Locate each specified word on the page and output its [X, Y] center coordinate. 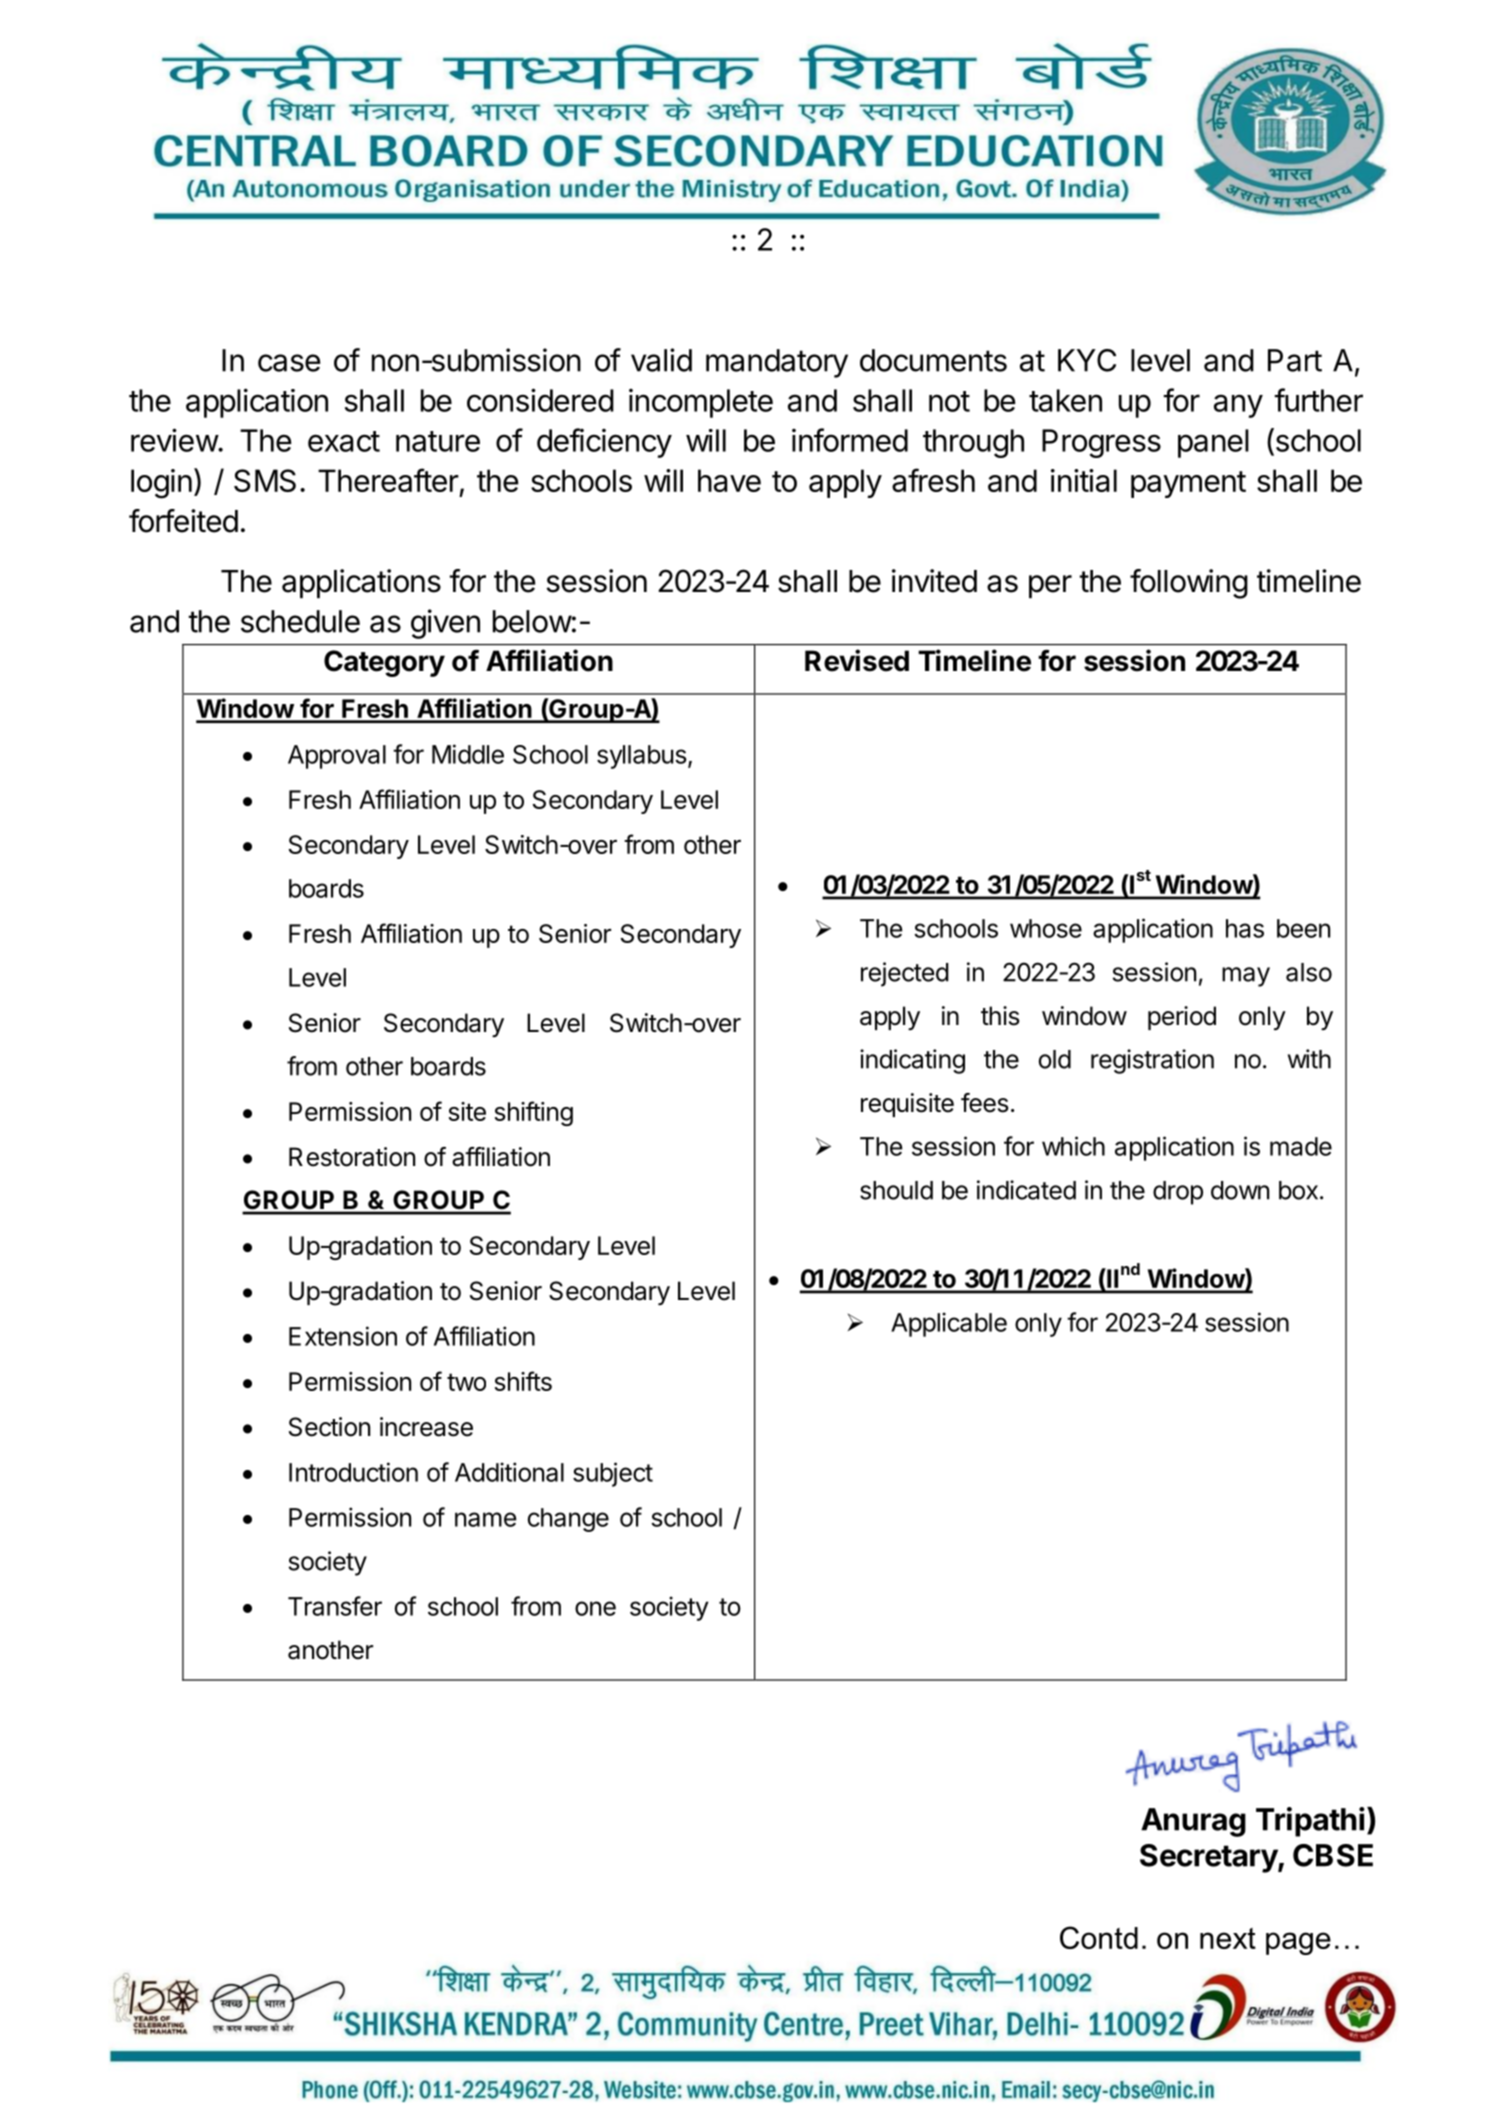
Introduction [353, 1472]
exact [344, 441]
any [1238, 406]
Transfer [335, 1606]
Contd [1099, 1937]
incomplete [701, 403]
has [1245, 928]
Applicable [949, 1324]
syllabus [642, 757]
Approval [337, 757]
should [896, 1190]
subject [613, 1474]
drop [1178, 1193]
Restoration [352, 1157]
